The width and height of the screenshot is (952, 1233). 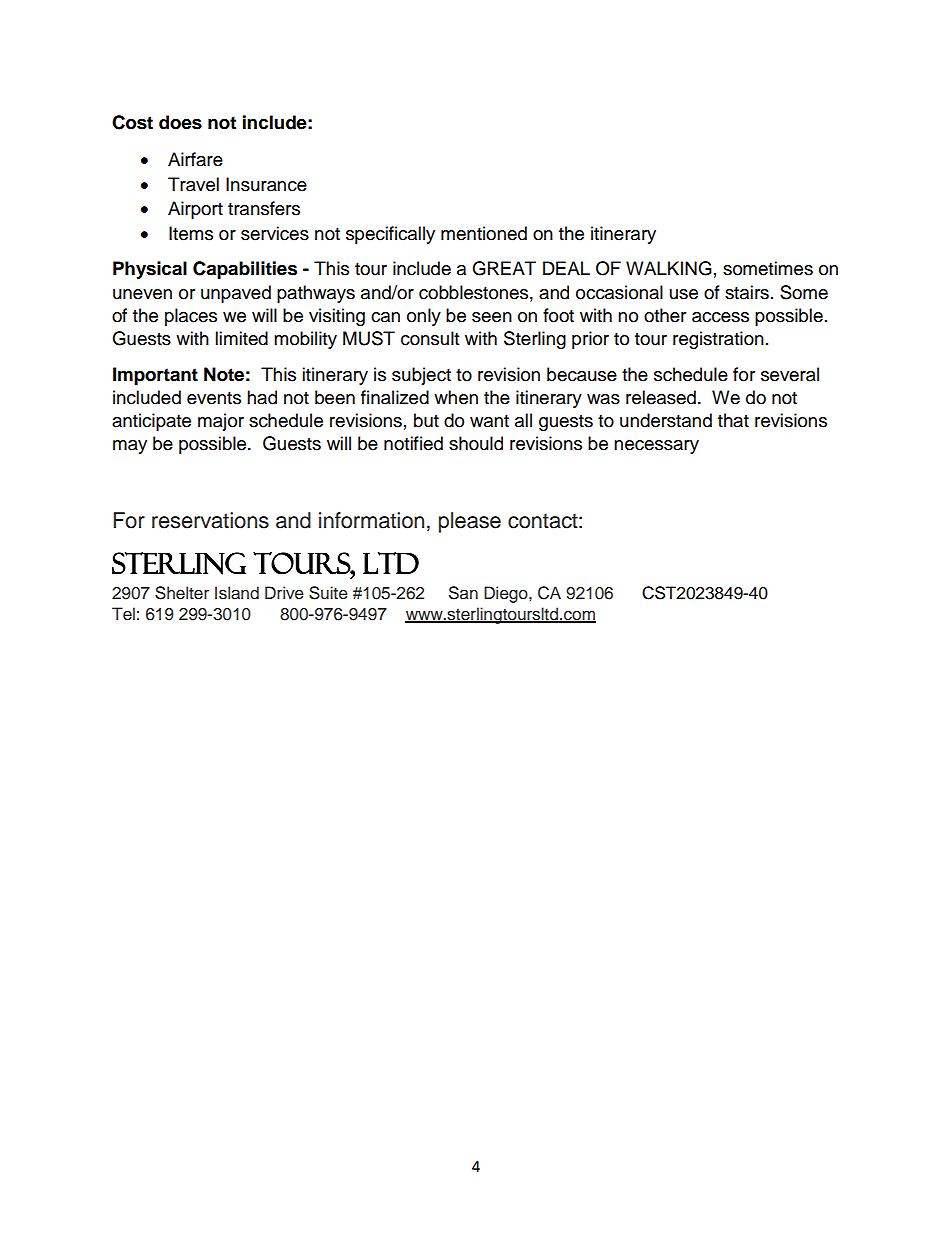 I want to click on major, so click(x=221, y=422).
